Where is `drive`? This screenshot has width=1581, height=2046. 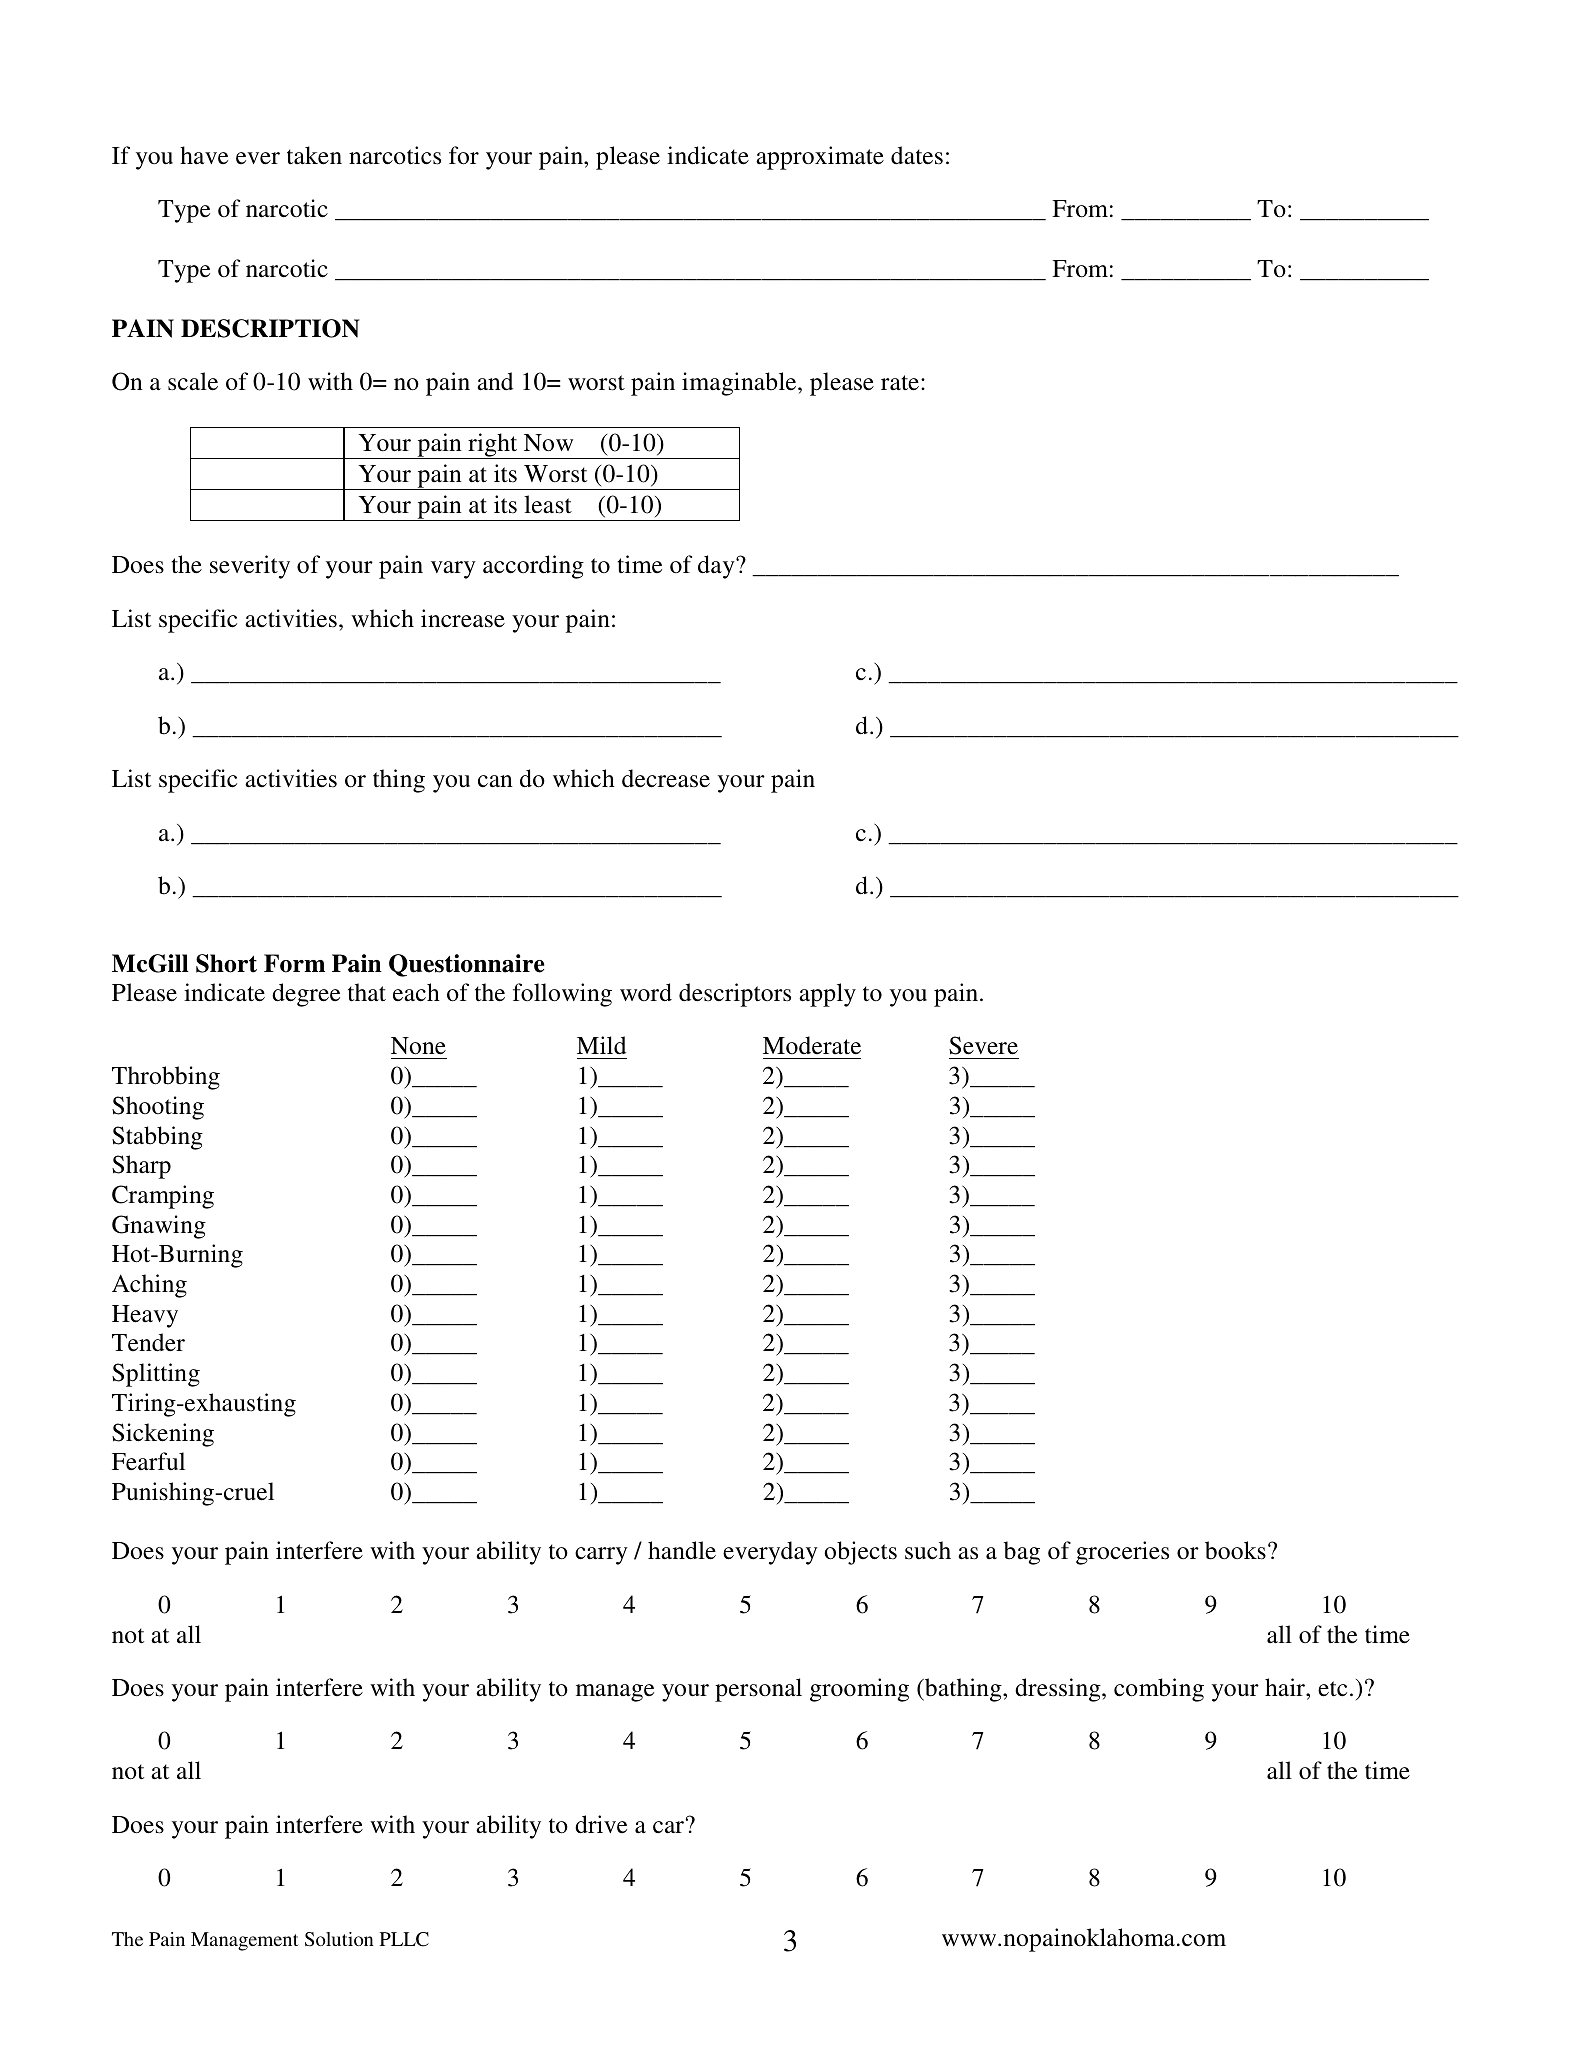 drive is located at coordinates (601, 1824).
